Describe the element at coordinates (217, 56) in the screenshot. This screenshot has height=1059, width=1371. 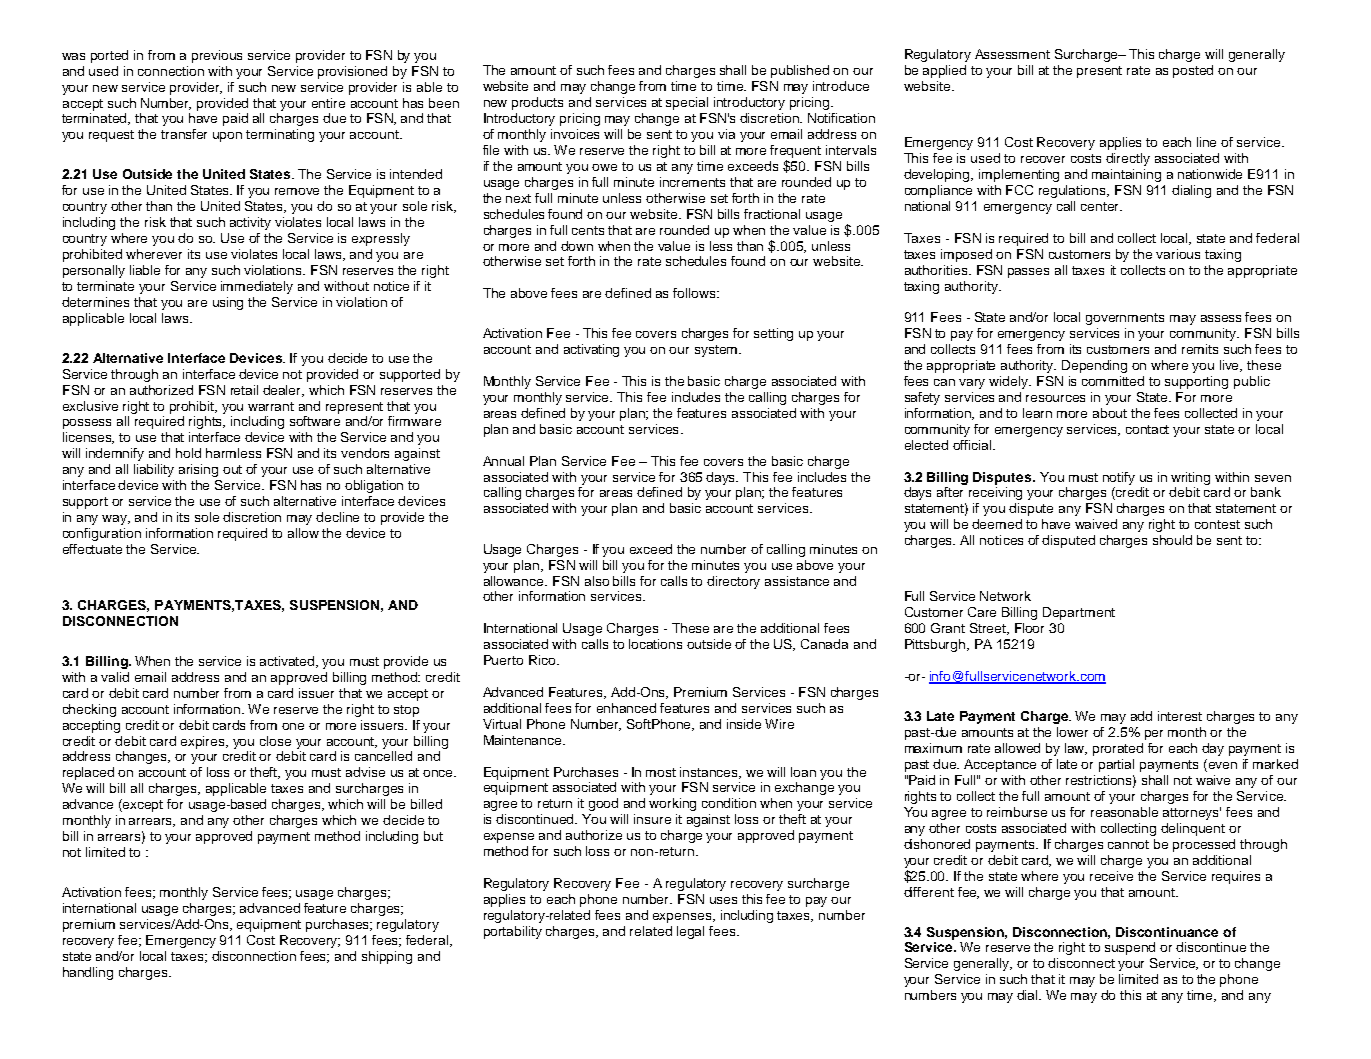
I see `previous` at that location.
